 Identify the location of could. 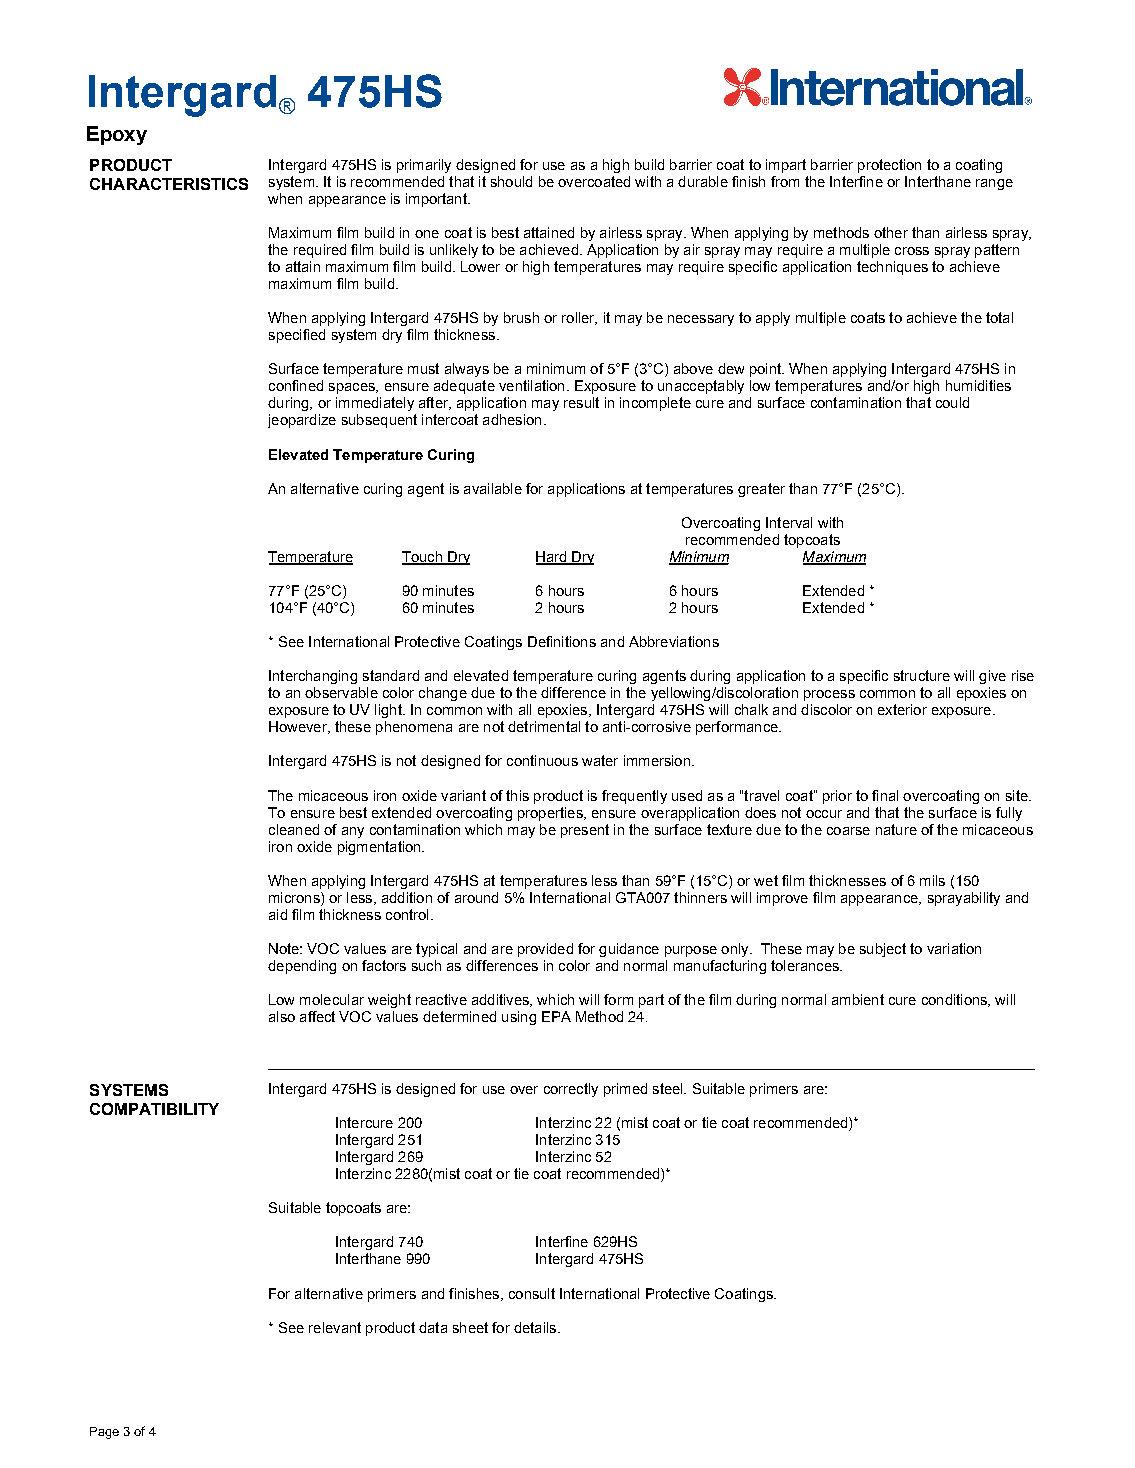
(952, 402).
